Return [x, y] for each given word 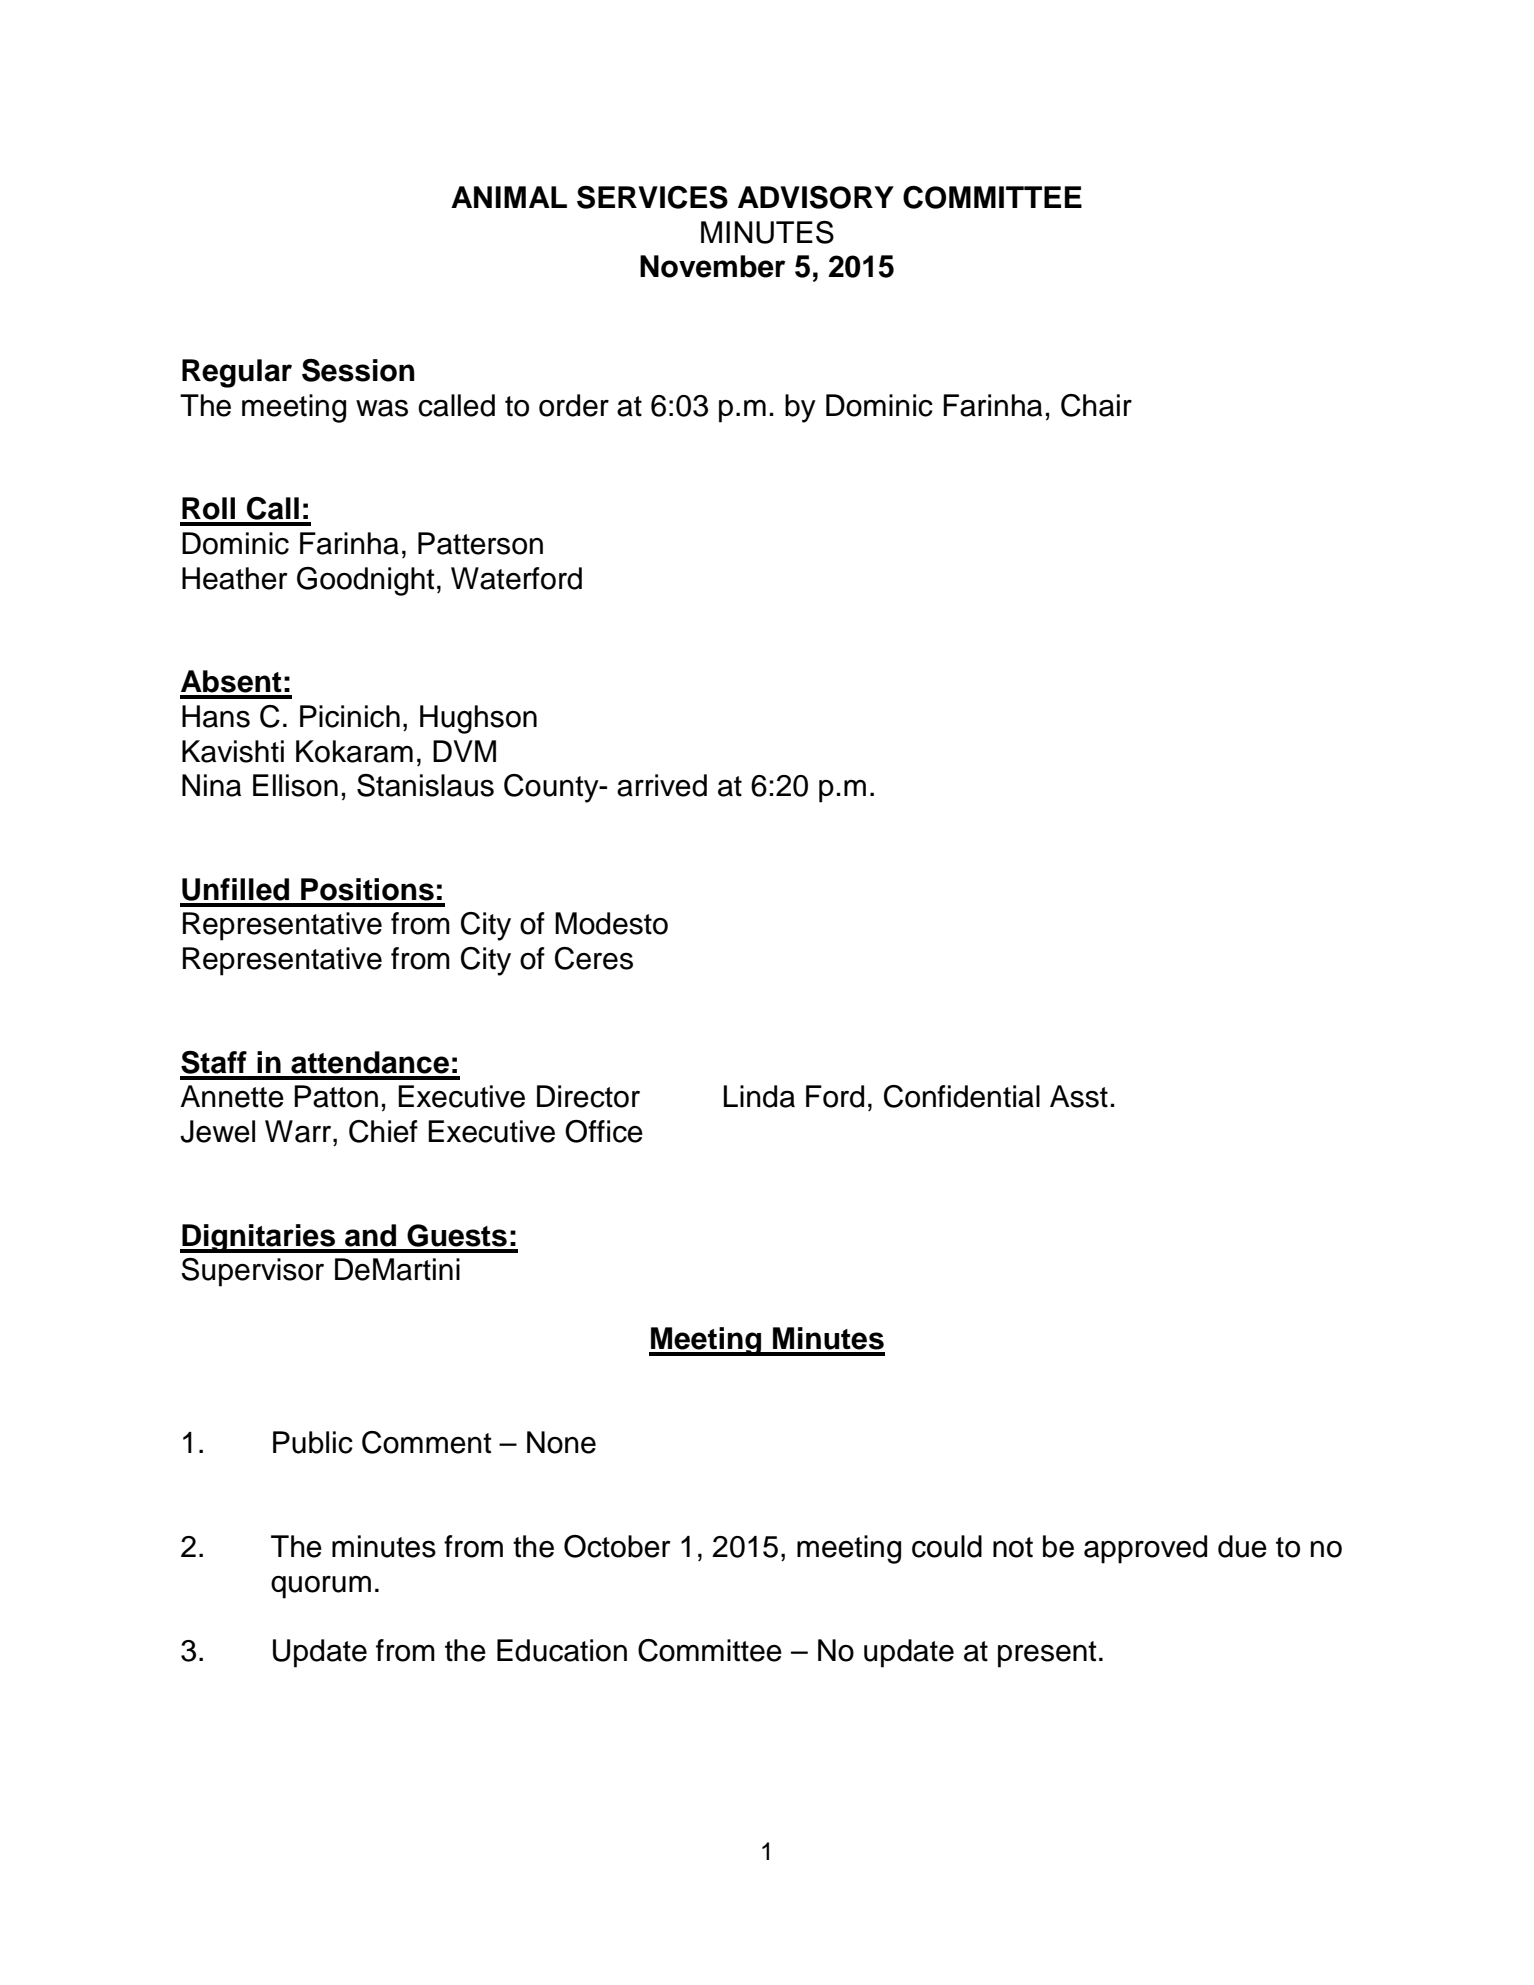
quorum [321, 1587]
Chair [1096, 405]
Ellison [295, 785]
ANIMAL [509, 197]
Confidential [962, 1096]
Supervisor [252, 1272]
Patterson [480, 543]
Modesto [611, 923]
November [712, 266]
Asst [1079, 1096]
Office [604, 1131]
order [574, 405]
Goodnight [365, 581]
